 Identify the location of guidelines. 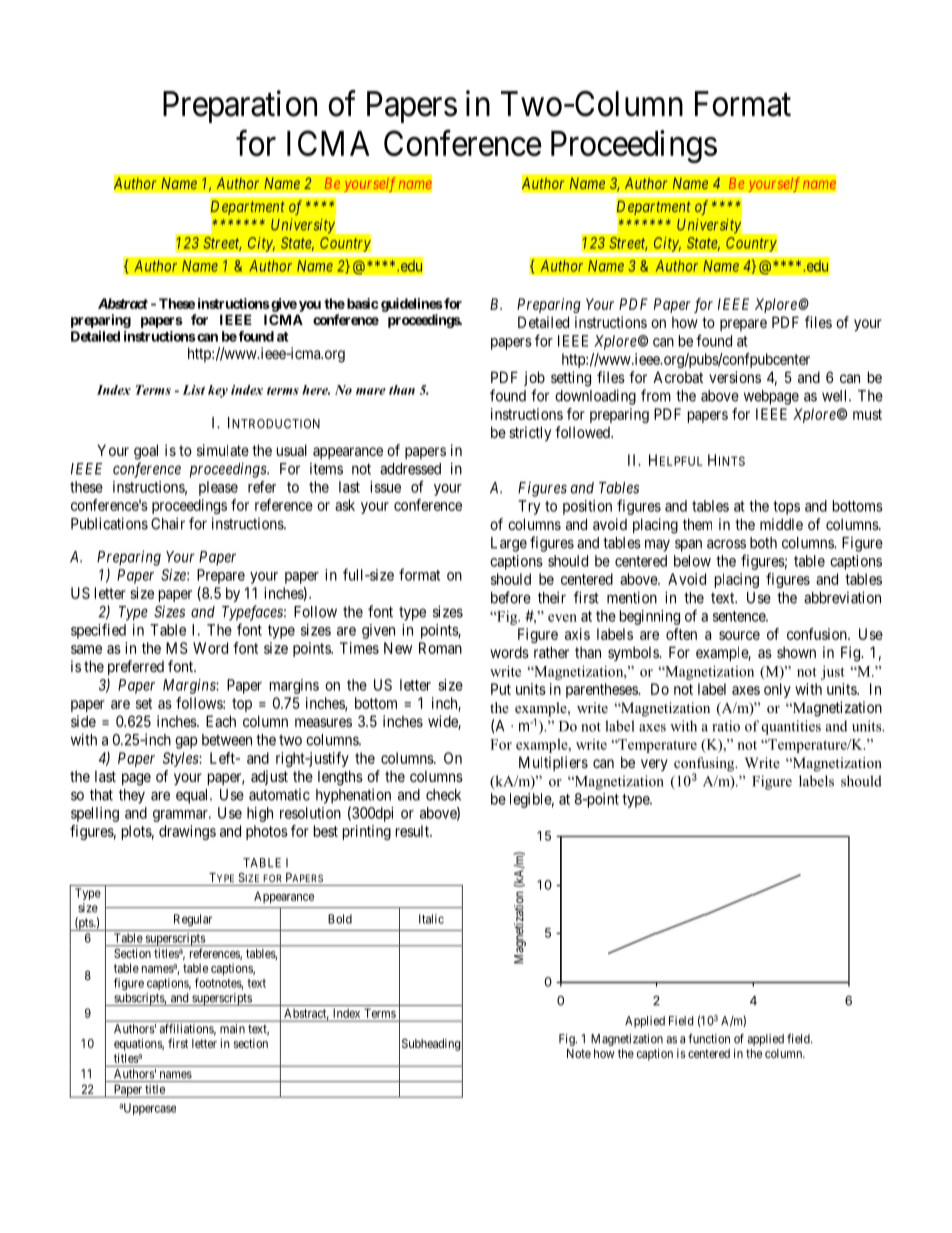
(412, 305).
